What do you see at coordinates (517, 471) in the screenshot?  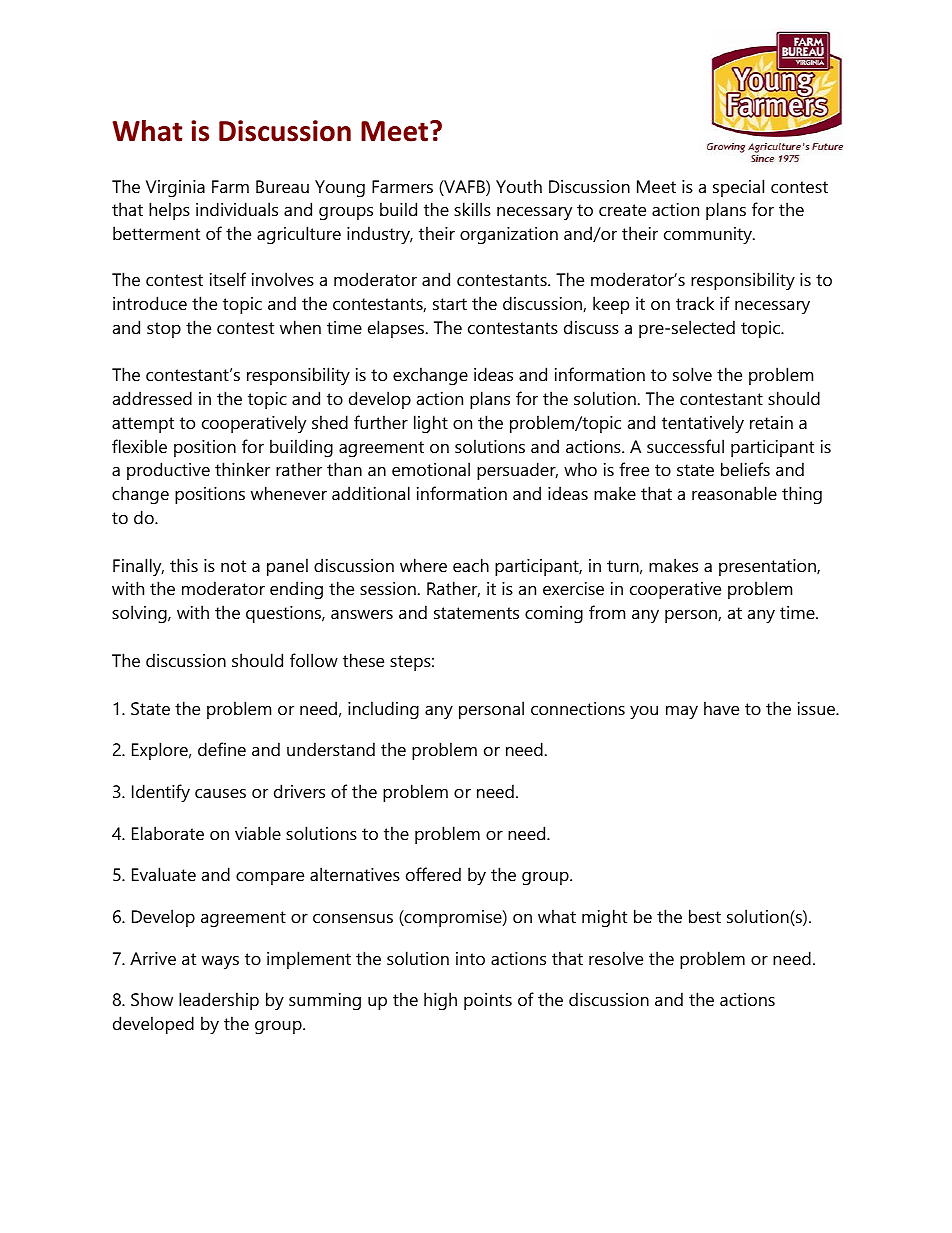 I see `persuader` at bounding box center [517, 471].
